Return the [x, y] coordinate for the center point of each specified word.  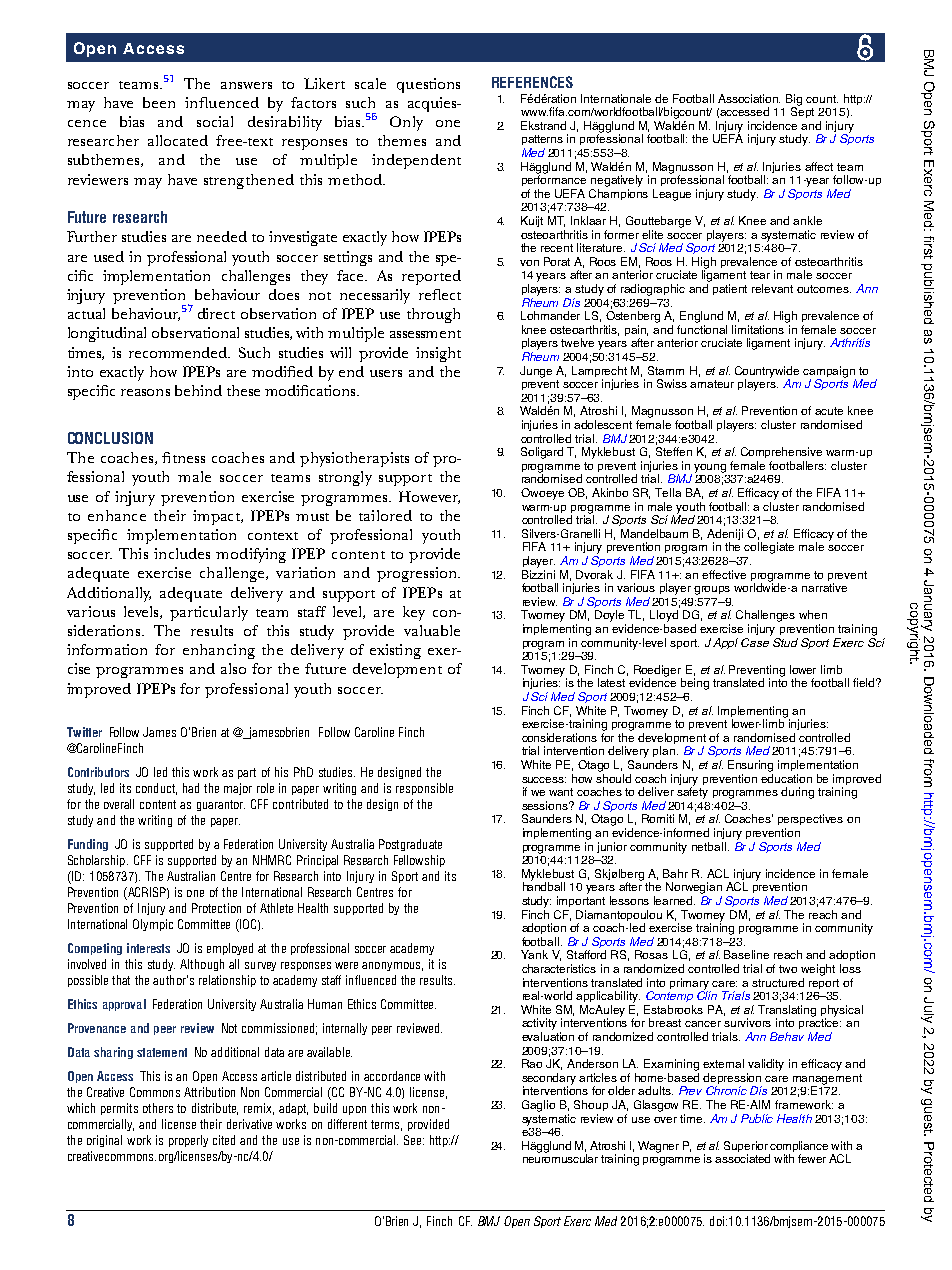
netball [709, 846]
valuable [432, 630]
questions [428, 85]
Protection [216, 908]
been [159, 102]
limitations [758, 329]
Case [756, 641]
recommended [179, 352]
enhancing [219, 651]
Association [749, 98]
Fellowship [419, 861]
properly [188, 1141]
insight [438, 354]
